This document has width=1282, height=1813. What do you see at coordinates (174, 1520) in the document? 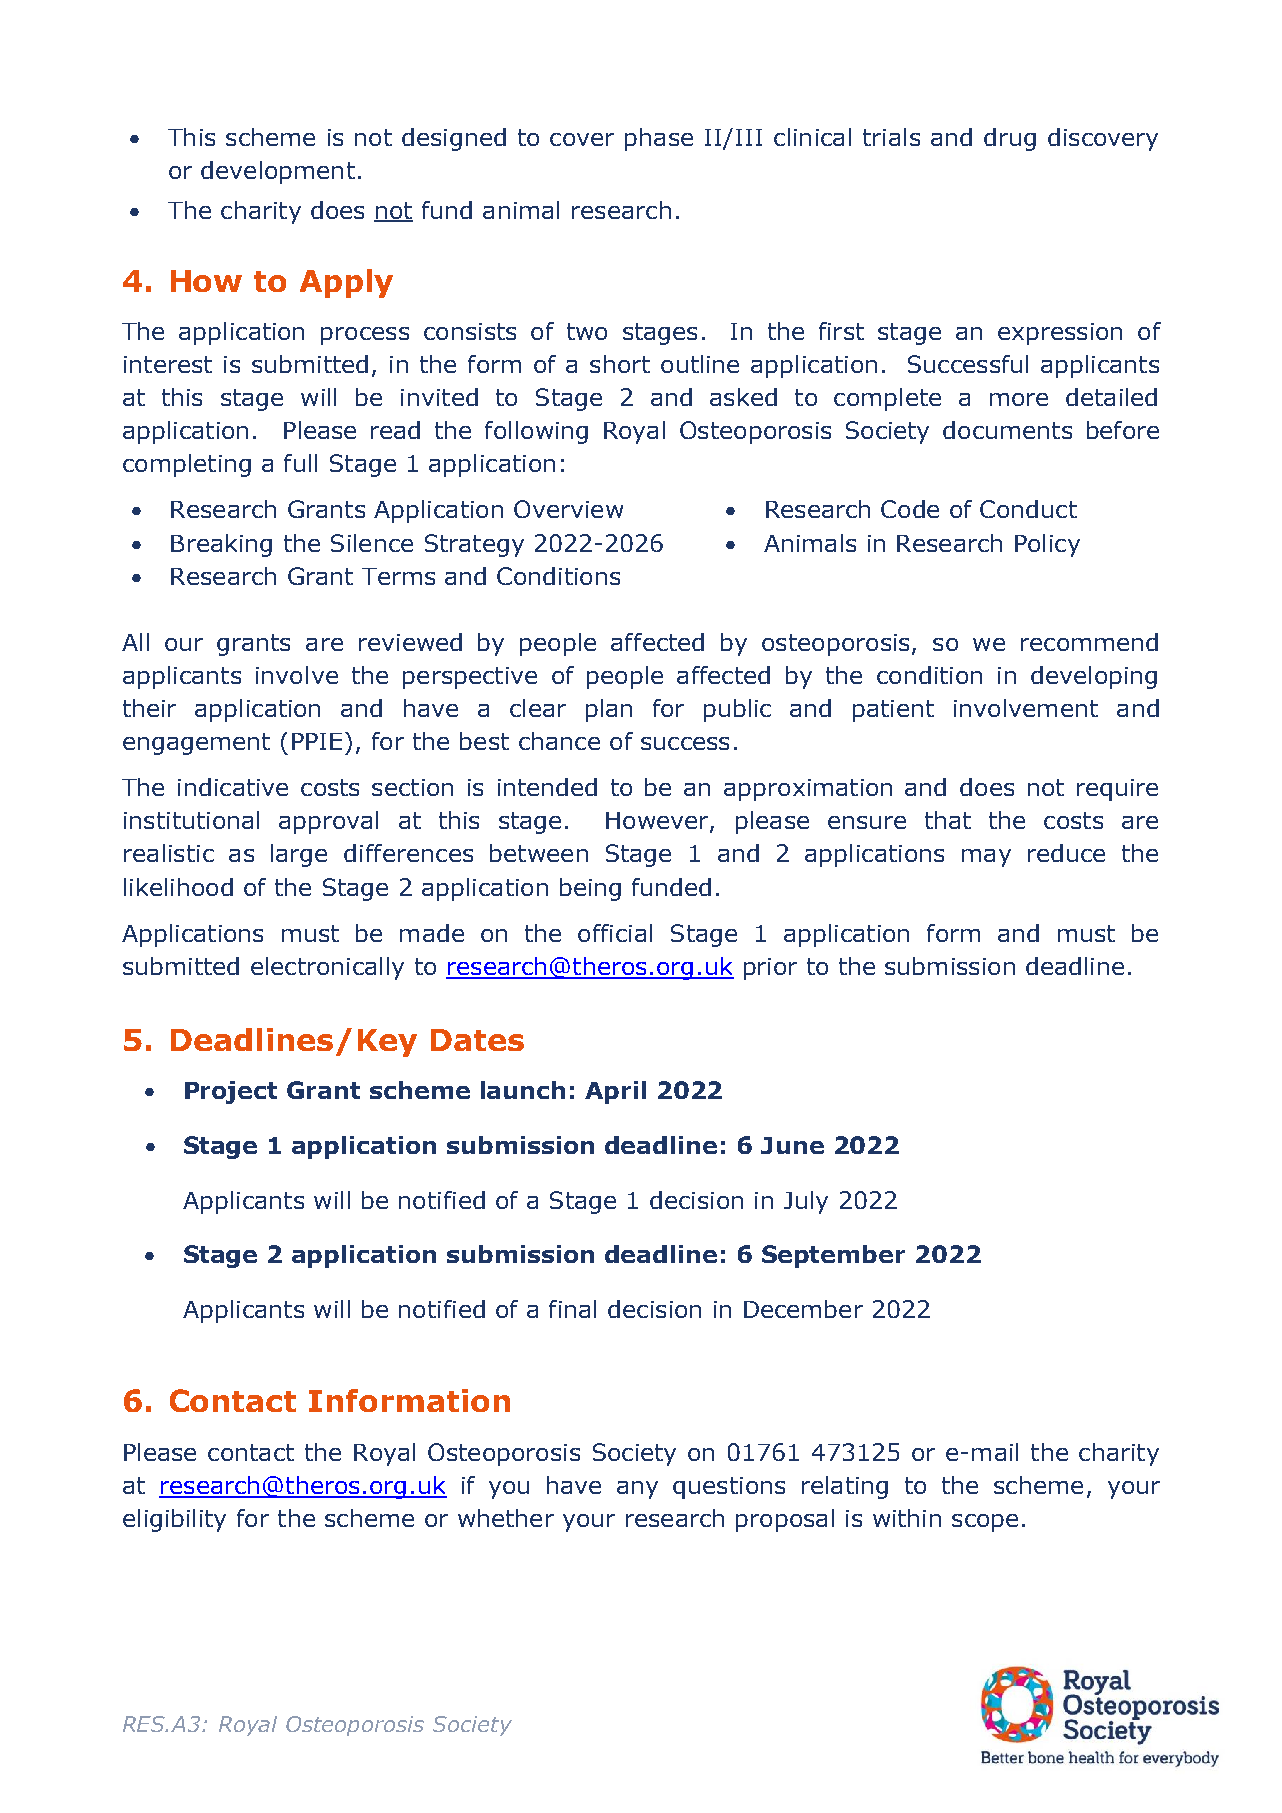
I see `eligibility` at bounding box center [174, 1520].
